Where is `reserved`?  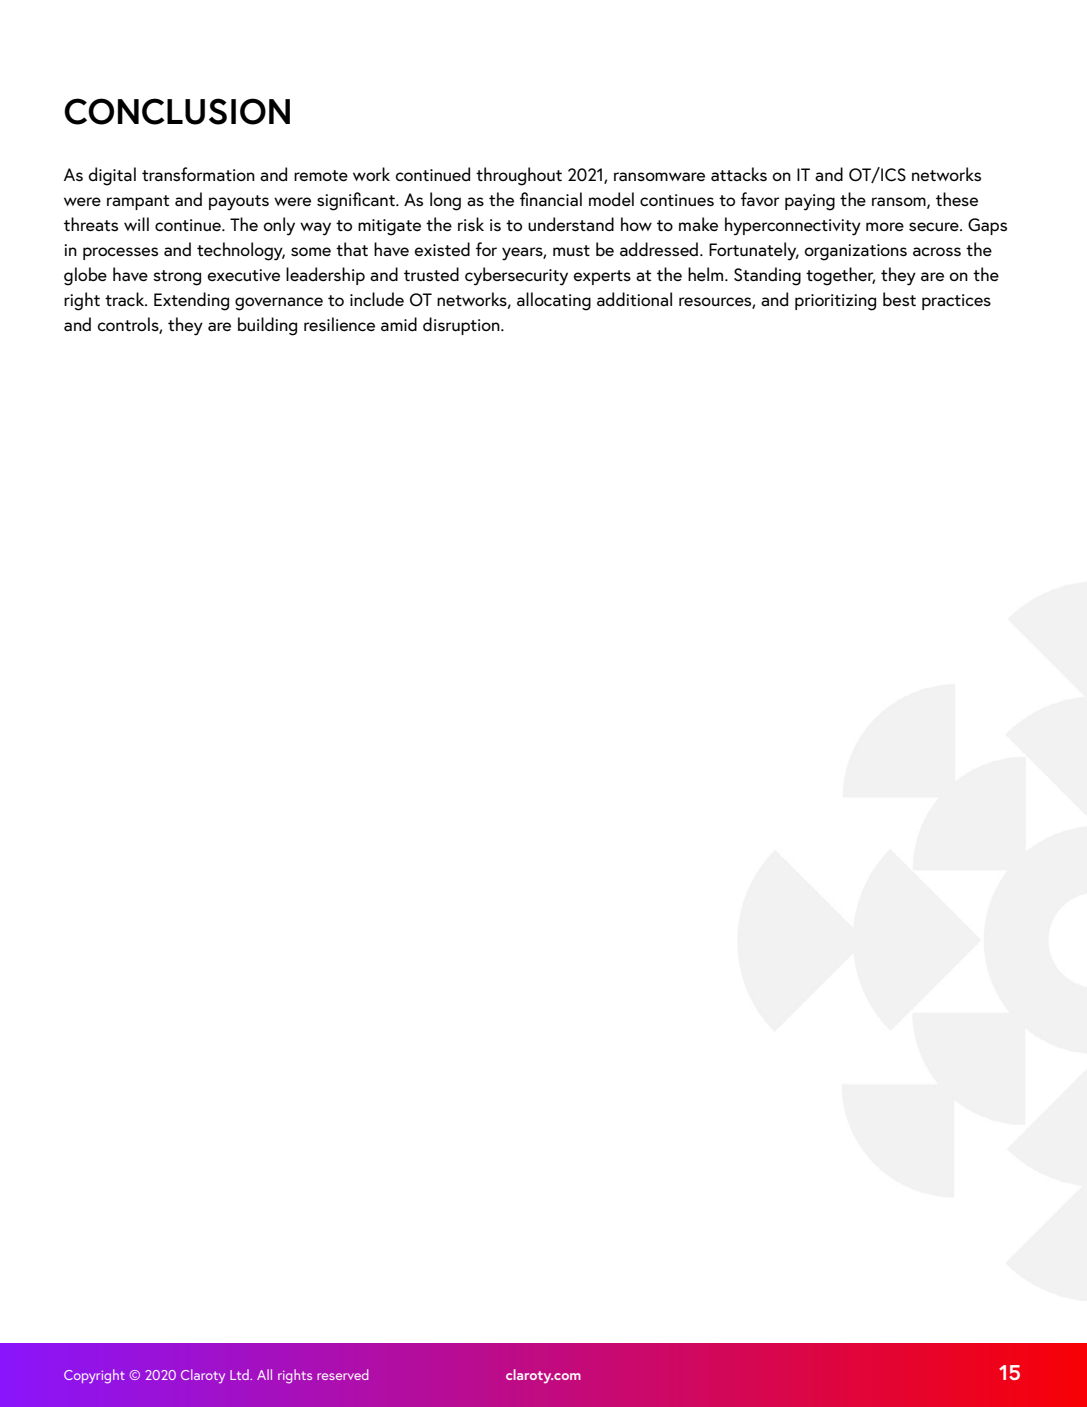 reserved is located at coordinates (342, 1374).
